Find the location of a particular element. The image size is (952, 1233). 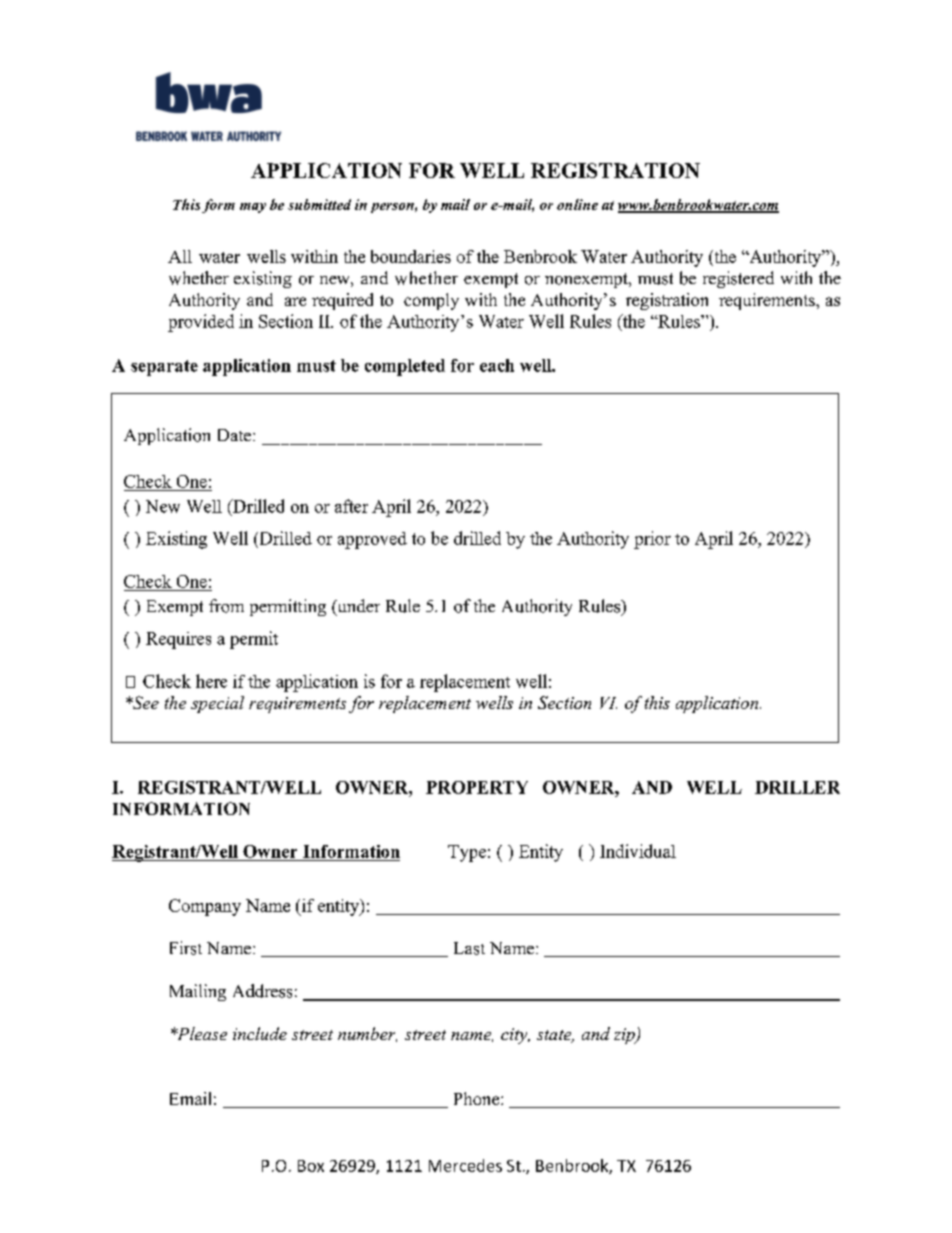

Company is located at coordinates (205, 907).
